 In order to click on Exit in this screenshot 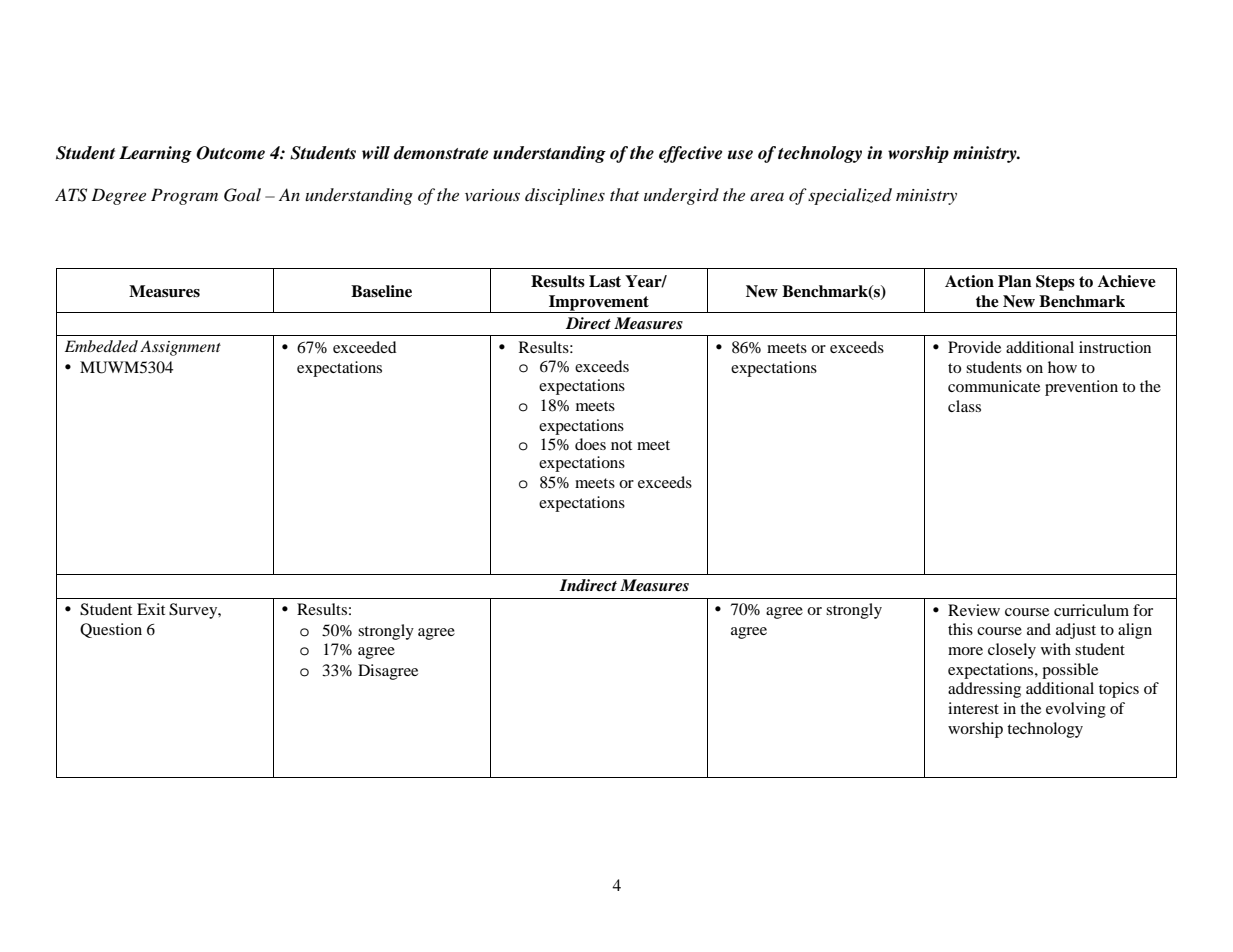, I will do `click(151, 609)`.
